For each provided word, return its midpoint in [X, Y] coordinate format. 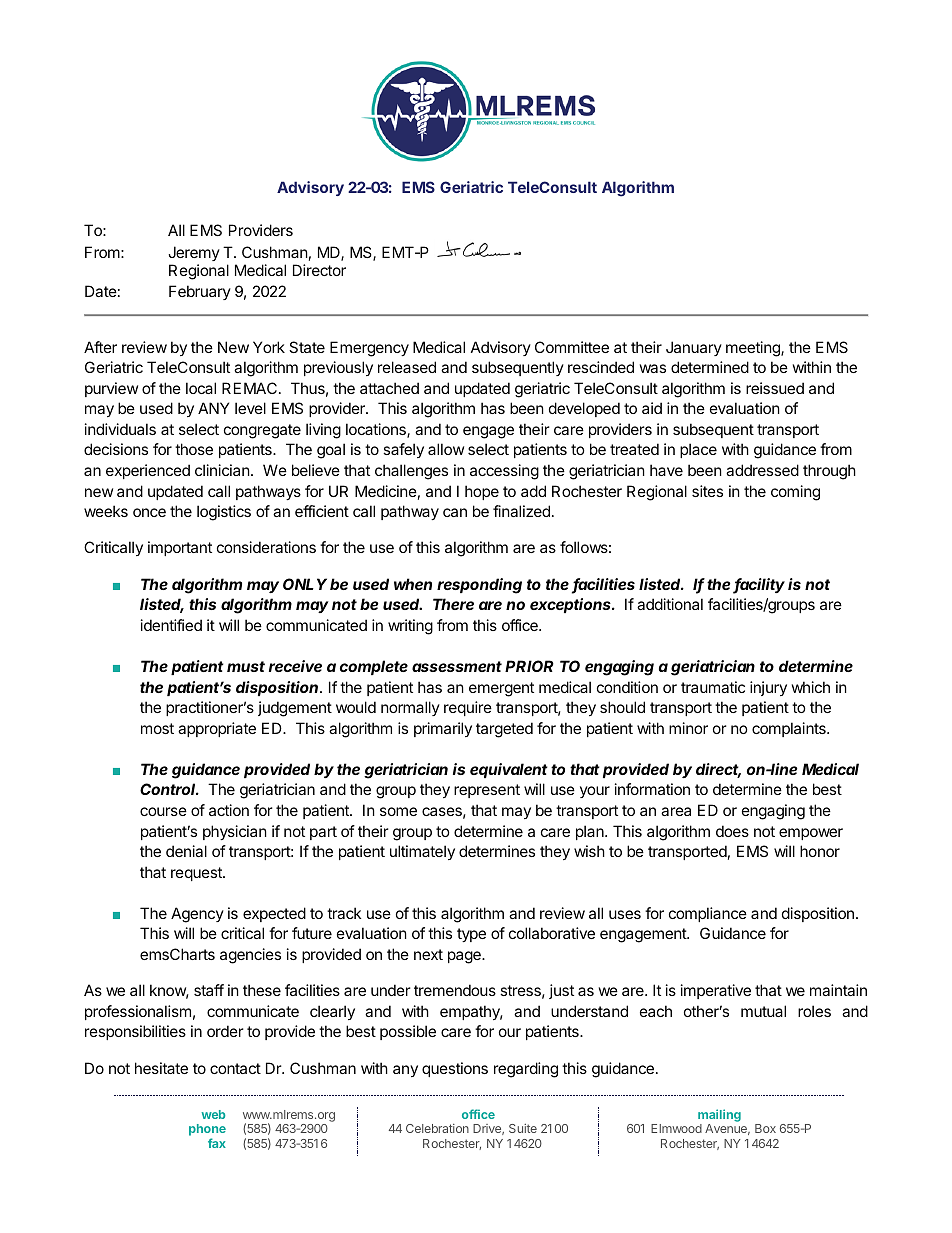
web [213, 1114]
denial [186, 851]
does [732, 831]
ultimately [422, 852]
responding [479, 586]
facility [759, 586]
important [180, 548]
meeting [754, 349]
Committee [572, 347]
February [200, 292]
